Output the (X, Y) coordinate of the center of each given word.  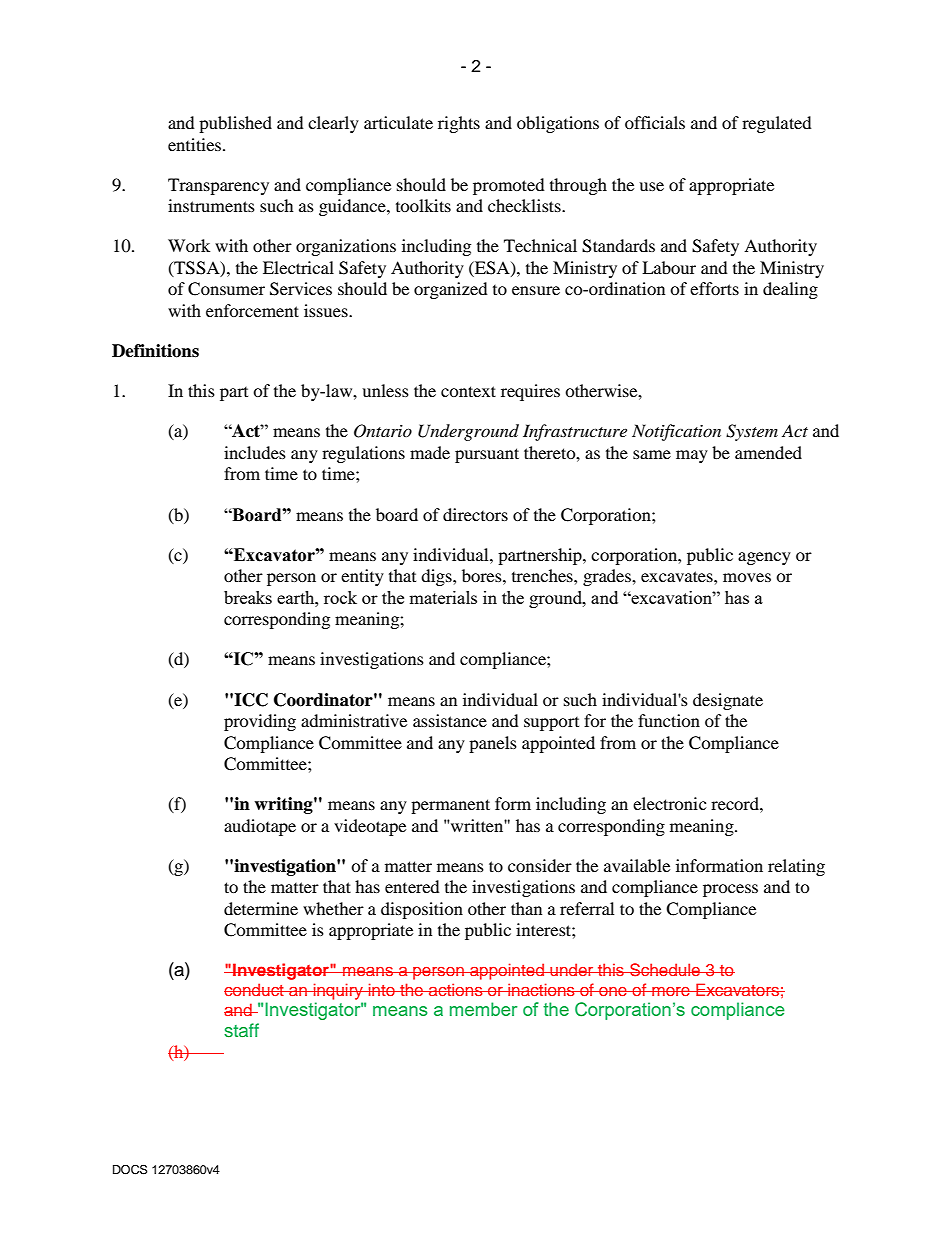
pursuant (487, 455)
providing (260, 722)
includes (255, 452)
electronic (669, 803)
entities (196, 144)
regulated (777, 124)
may (692, 456)
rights (459, 124)
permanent (450, 806)
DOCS (130, 1169)
